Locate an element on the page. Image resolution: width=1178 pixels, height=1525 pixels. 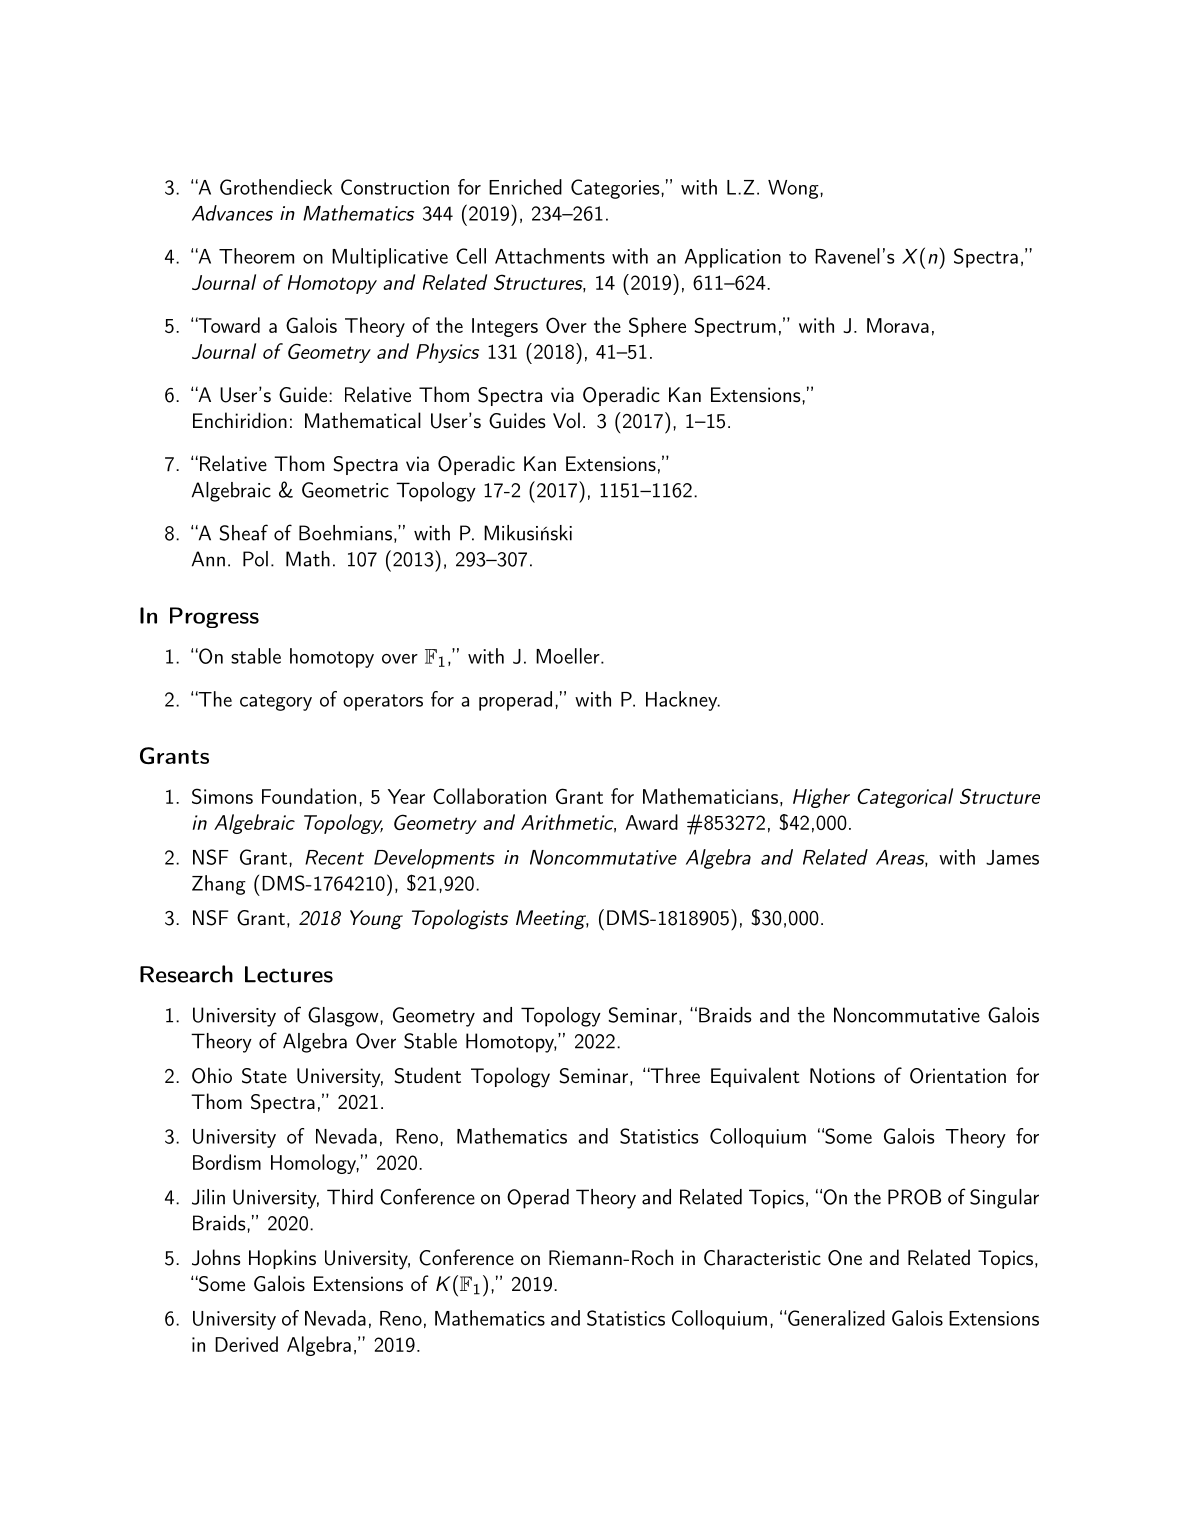
Lectures is located at coordinates (289, 974).
